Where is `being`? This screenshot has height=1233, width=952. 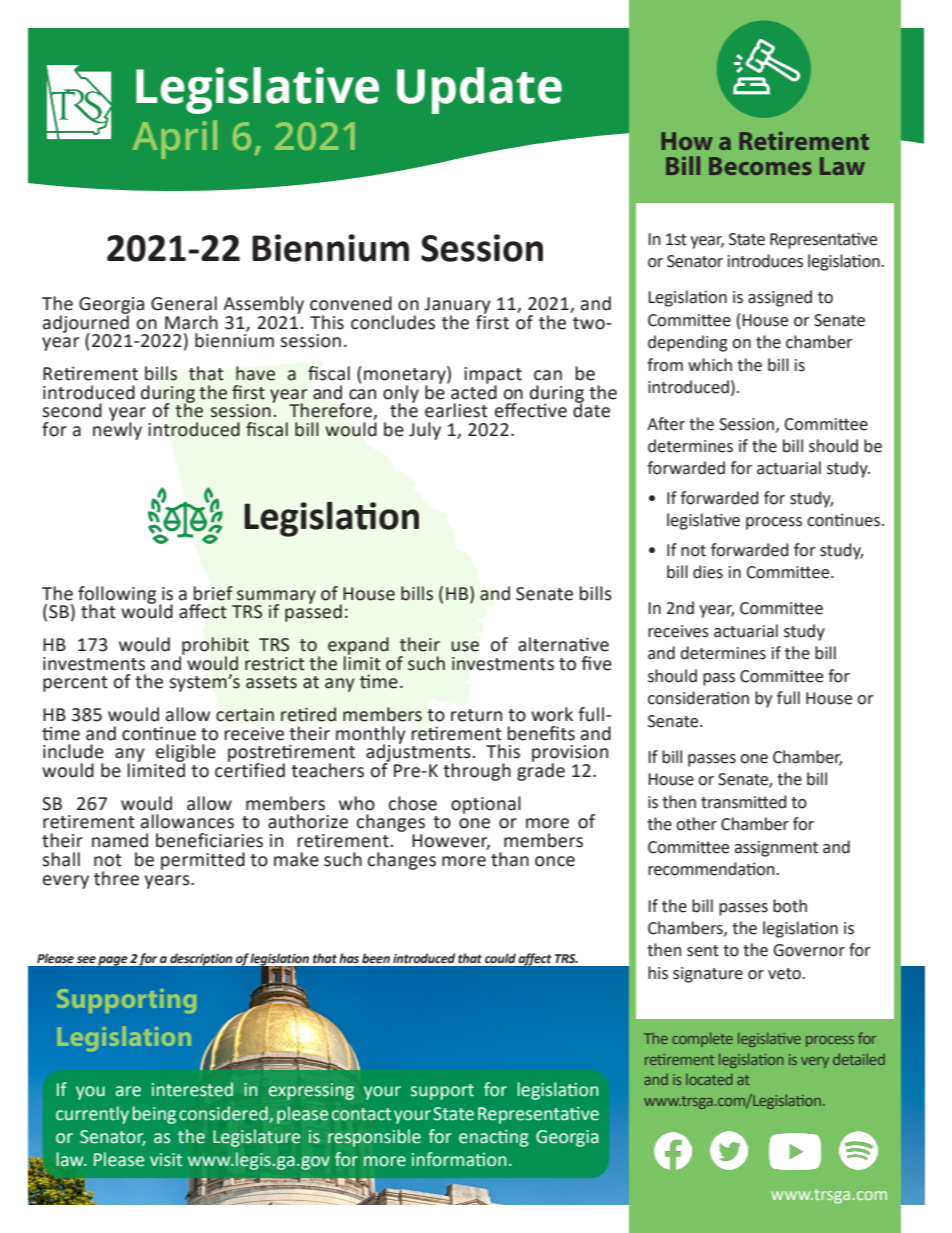 being is located at coordinates (154, 1115).
